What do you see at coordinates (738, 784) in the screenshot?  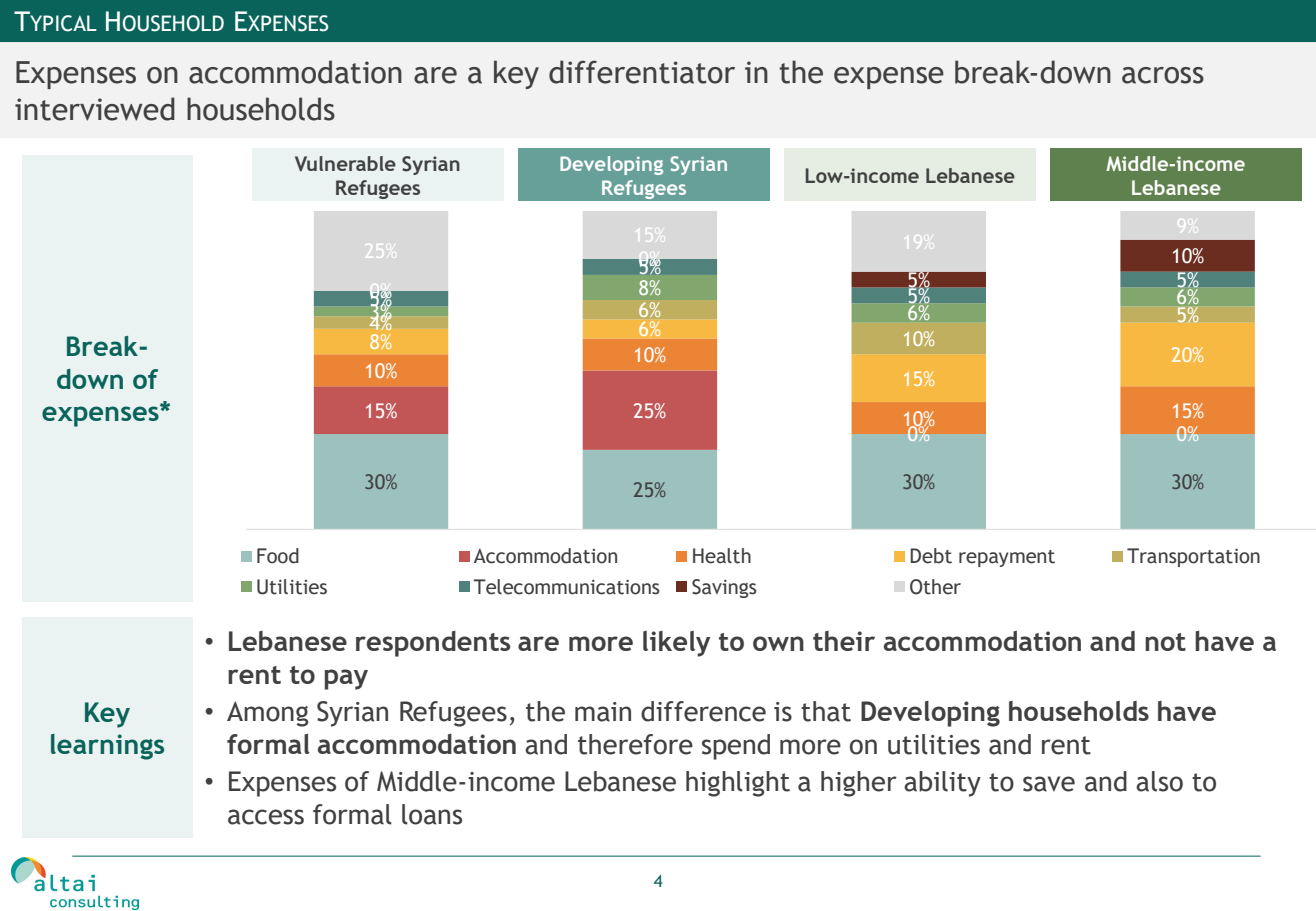 I see `highlight` at bounding box center [738, 784].
